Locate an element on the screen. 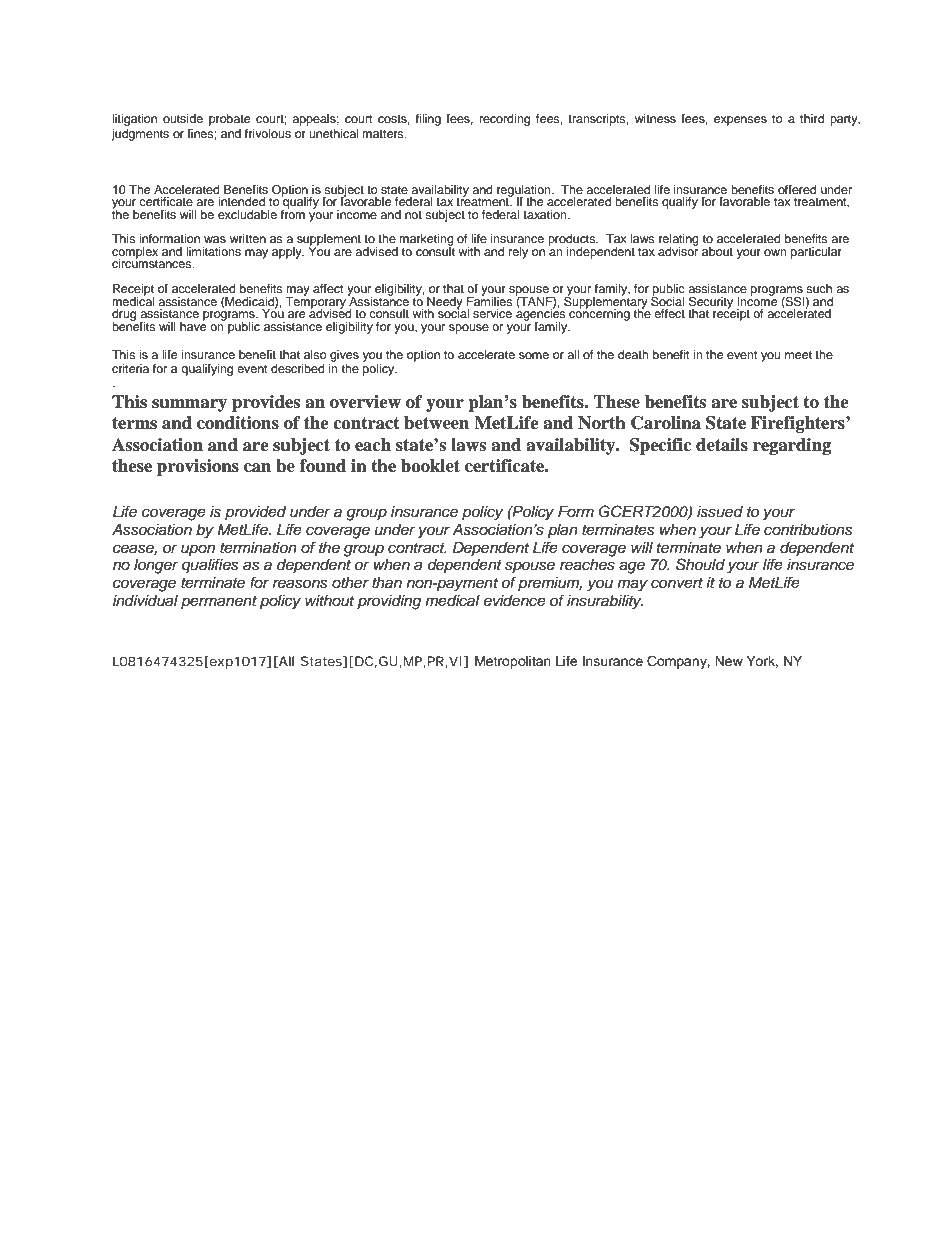 This screenshot has width=952, height=1233. between is located at coordinates (436, 423).
